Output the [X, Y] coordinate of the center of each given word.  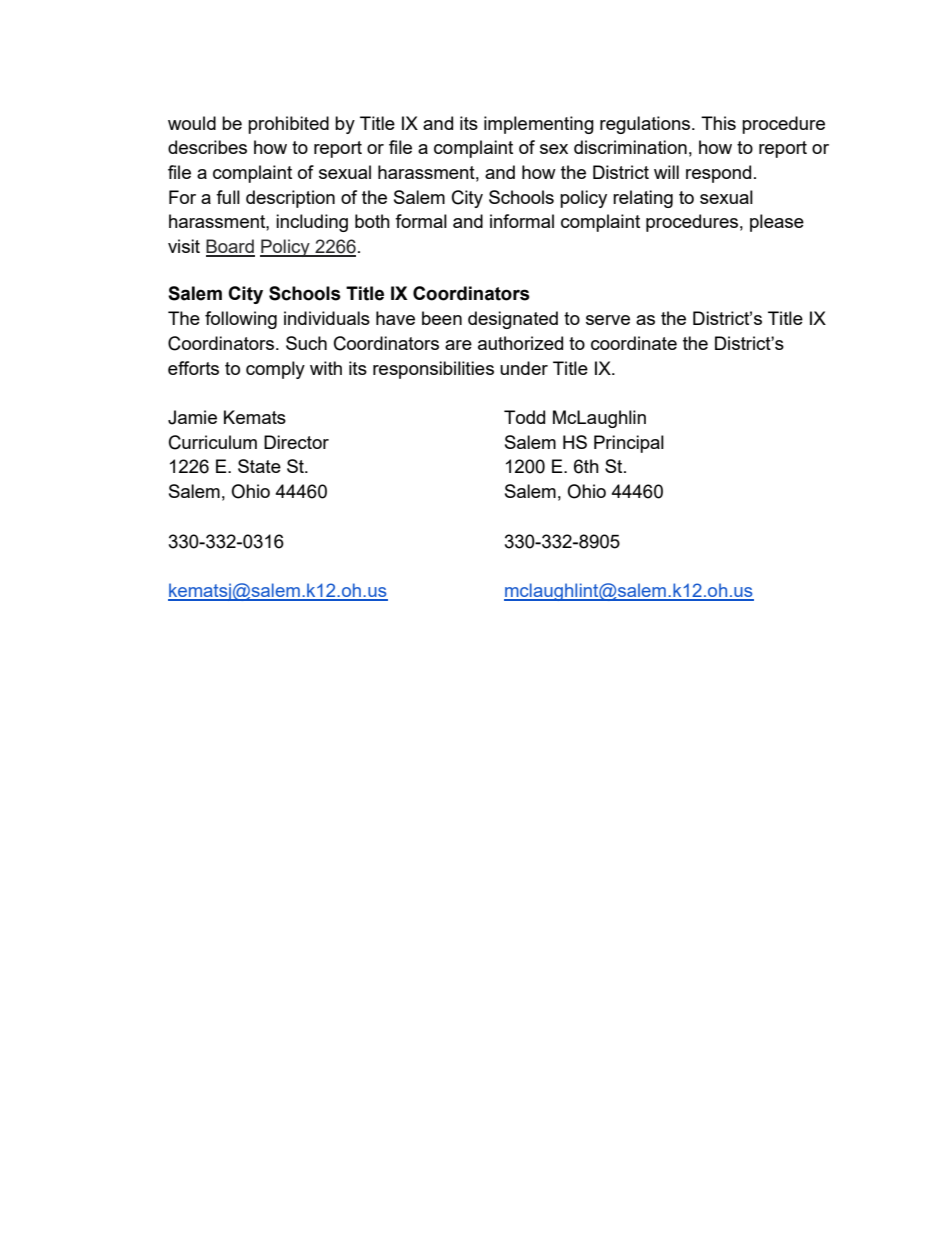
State [259, 466]
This [718, 123]
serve [608, 320]
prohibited [288, 125]
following [241, 320]
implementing [539, 125]
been [442, 318]
